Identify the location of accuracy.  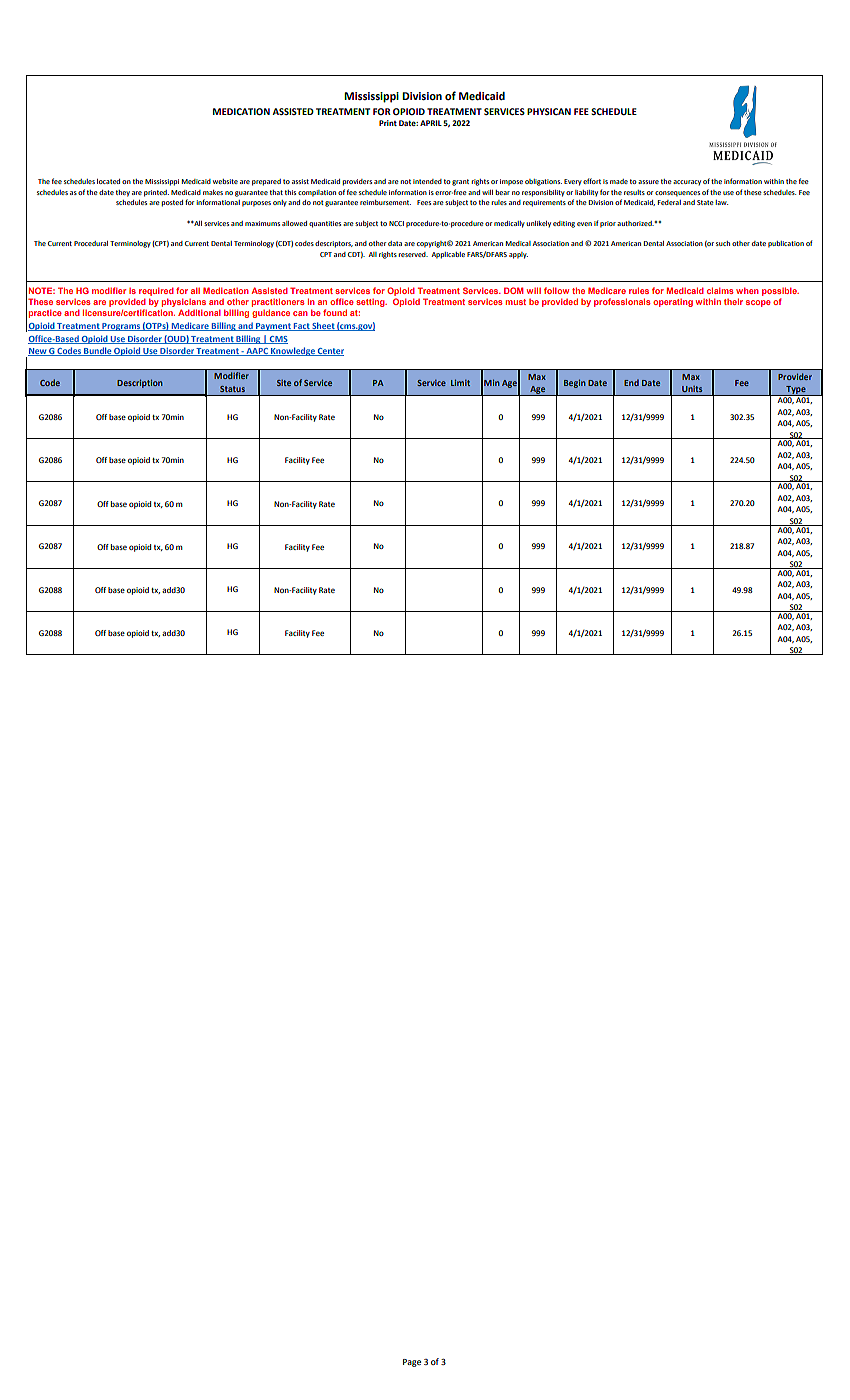
(687, 183).
